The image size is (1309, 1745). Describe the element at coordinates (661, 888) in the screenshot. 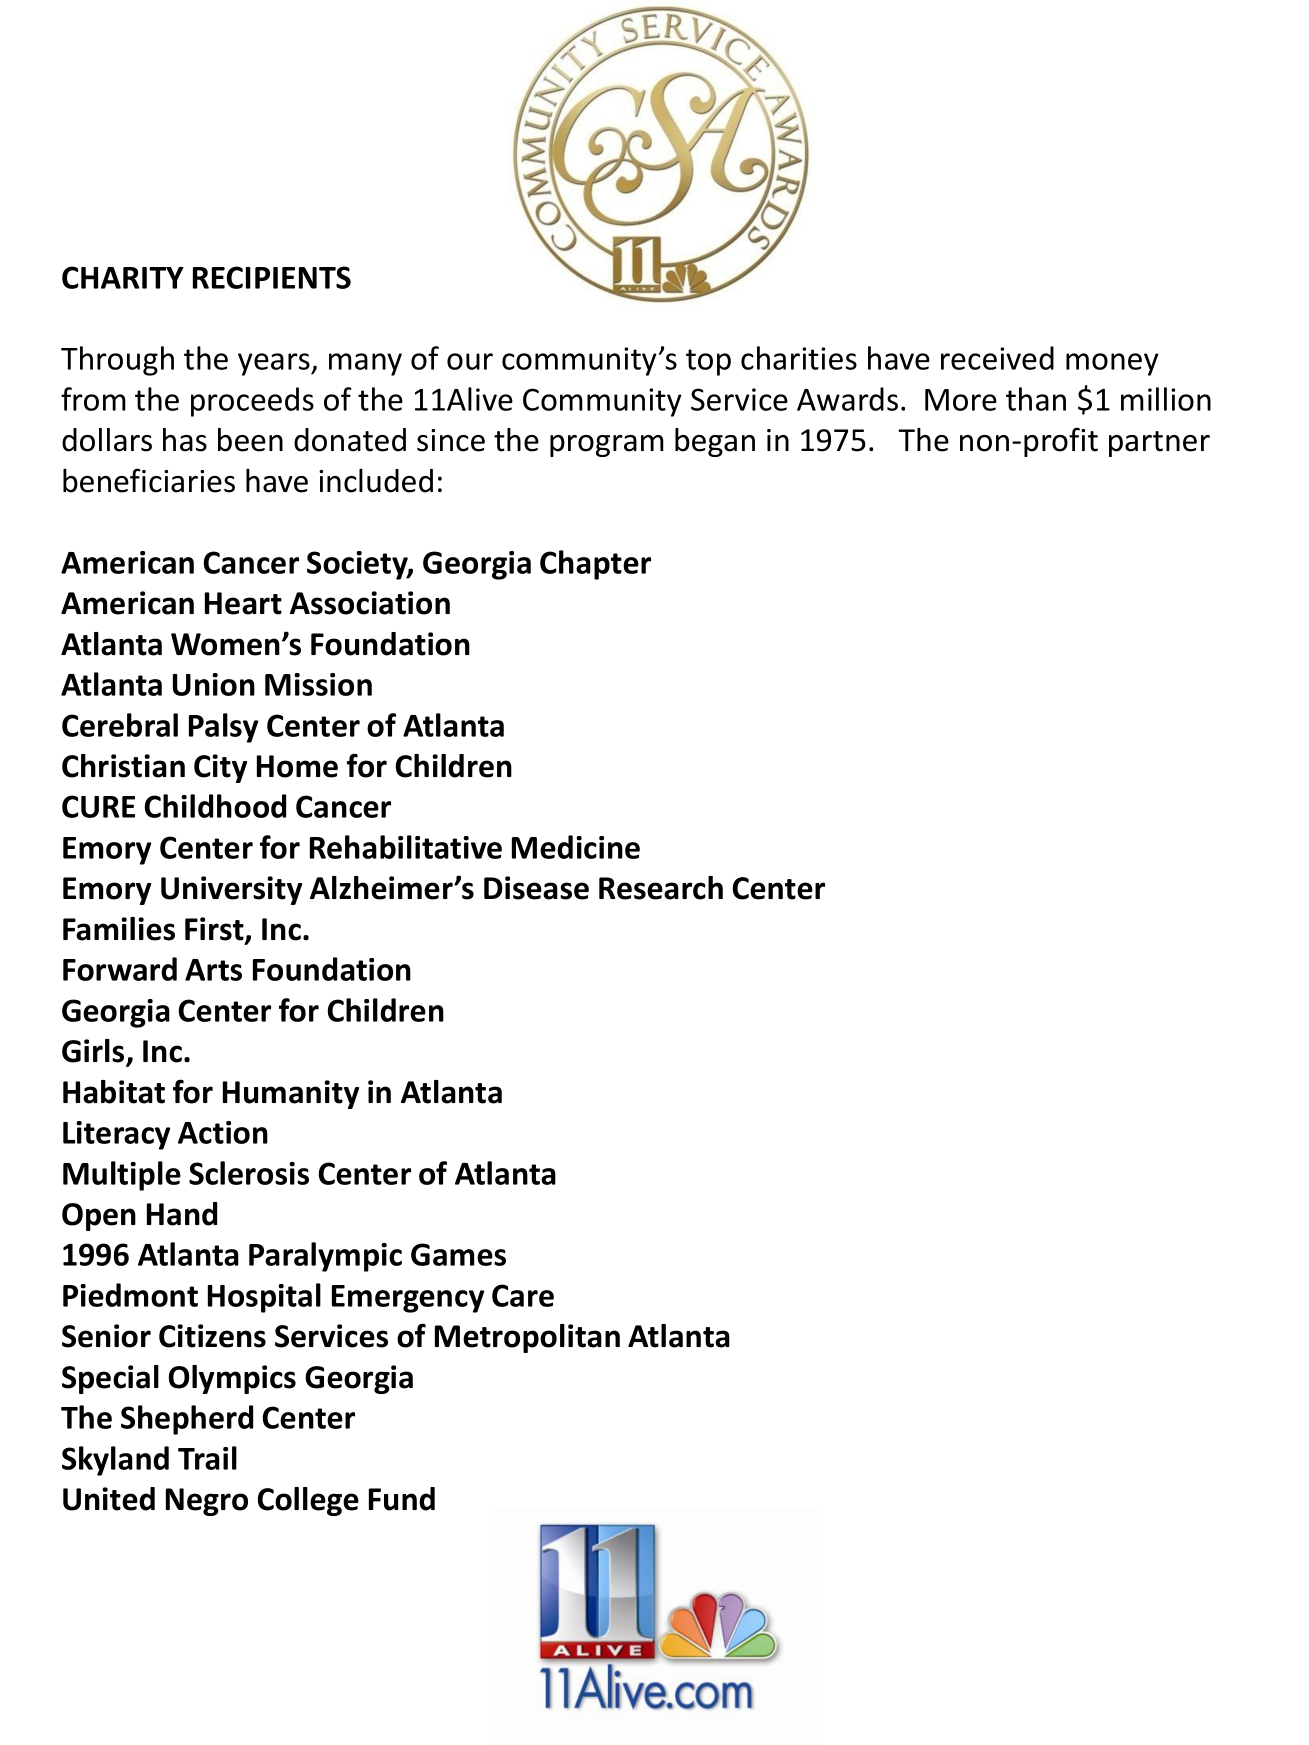

I see `Research` at that location.
